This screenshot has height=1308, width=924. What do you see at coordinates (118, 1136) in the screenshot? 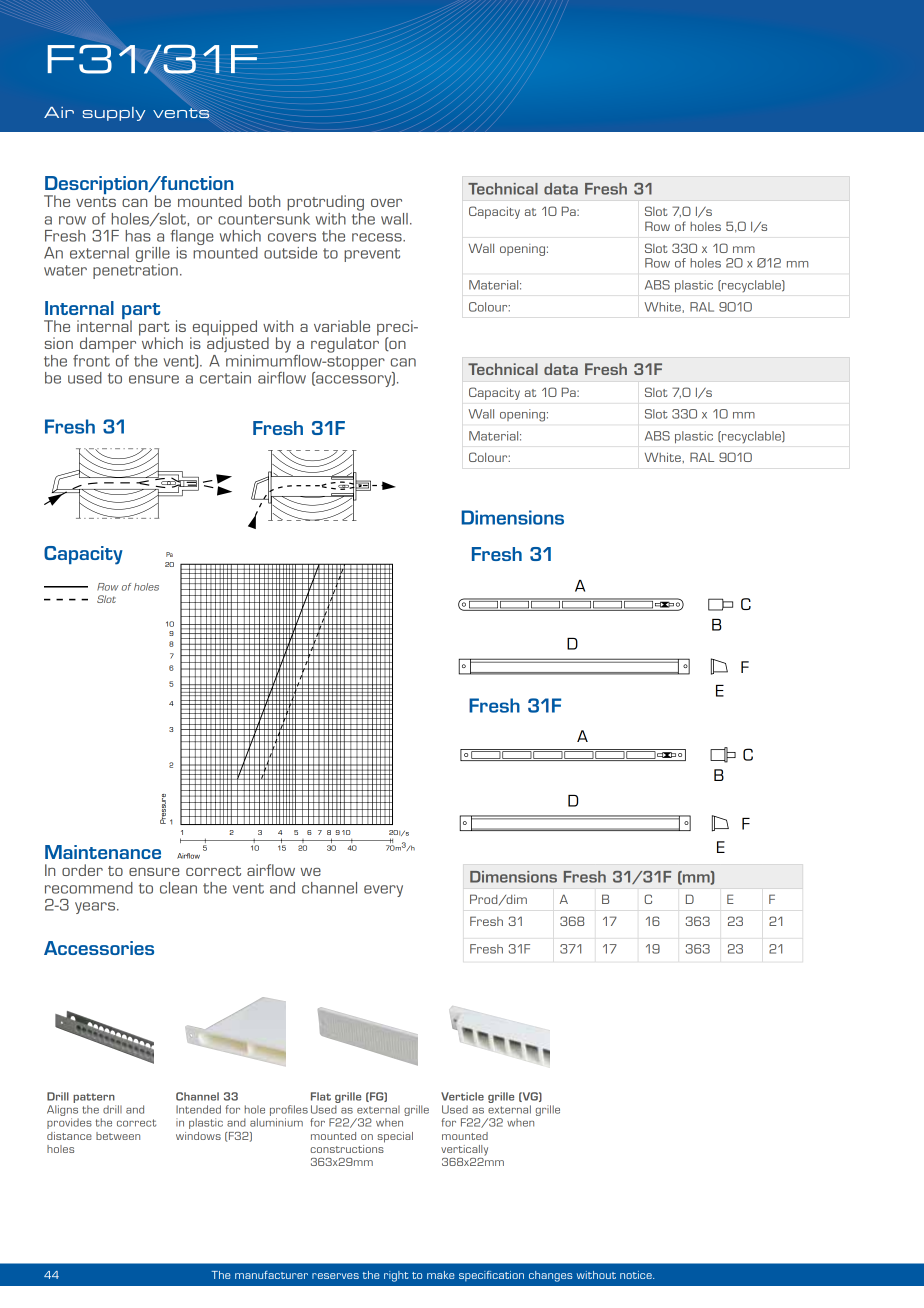
I see `between` at bounding box center [118, 1136].
